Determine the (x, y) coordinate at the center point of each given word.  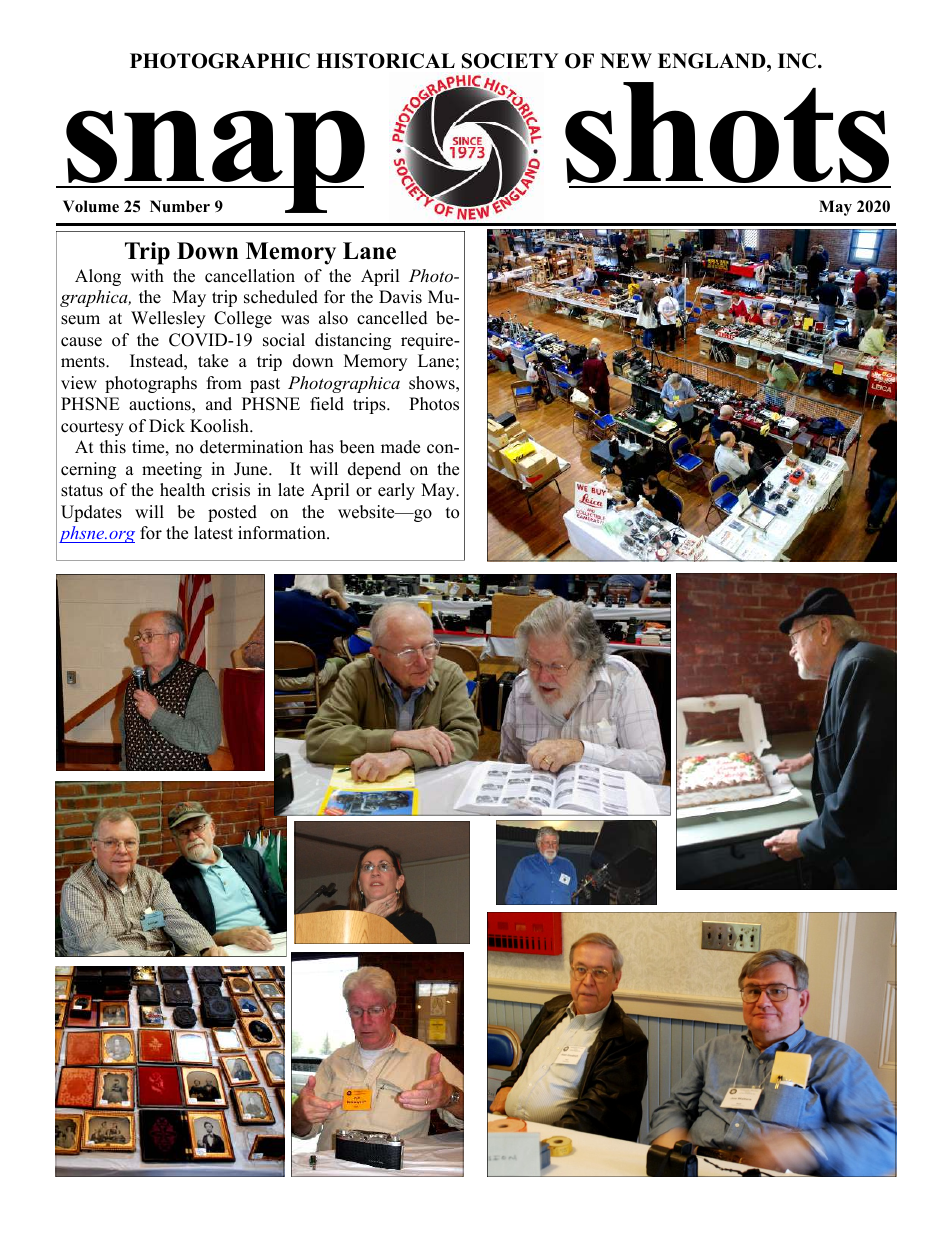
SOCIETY (510, 61)
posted (232, 513)
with (147, 275)
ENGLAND (713, 61)
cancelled (392, 318)
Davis (400, 297)
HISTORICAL (385, 61)
